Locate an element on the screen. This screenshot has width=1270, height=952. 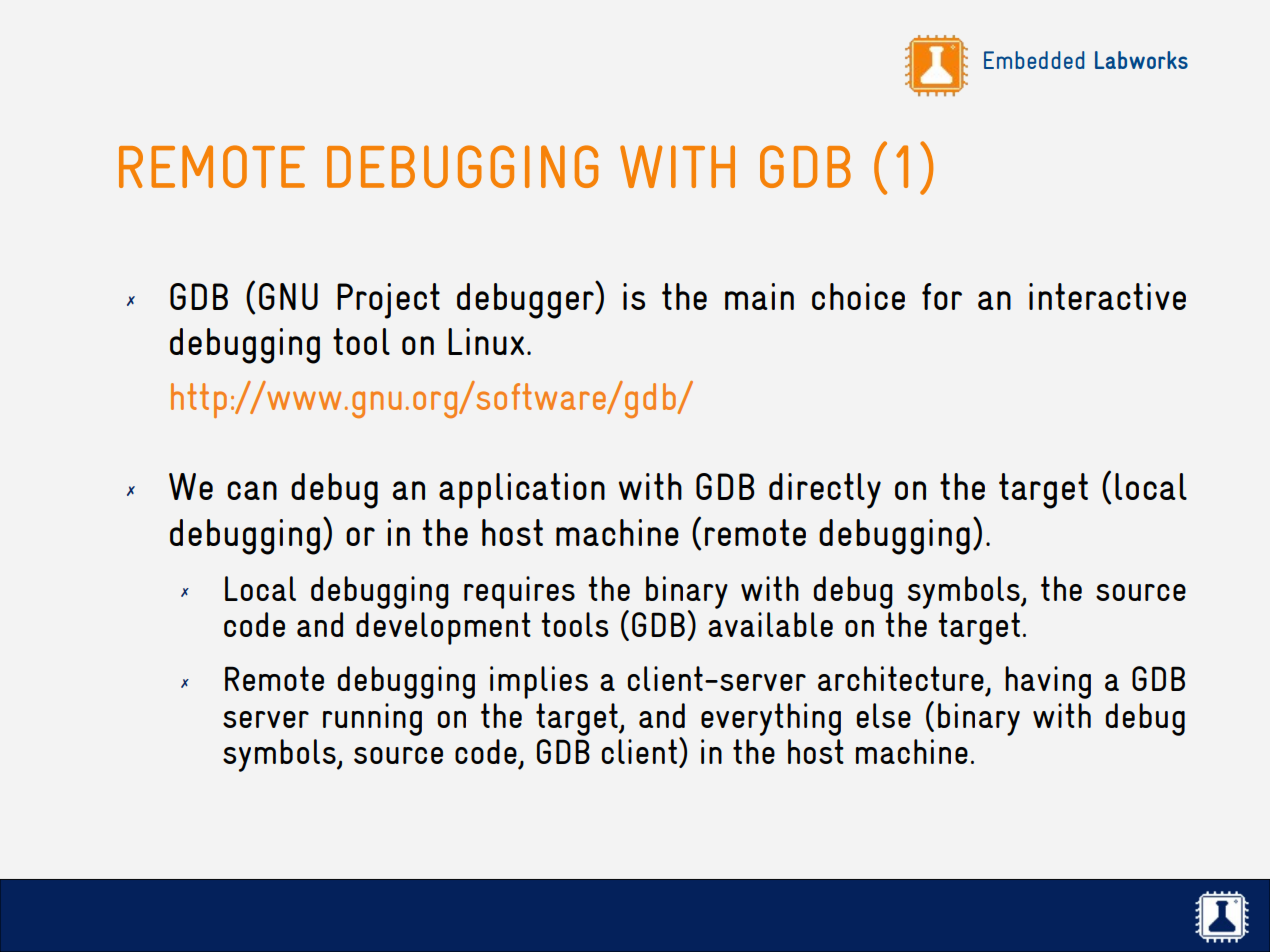
main is located at coordinates (759, 296).
